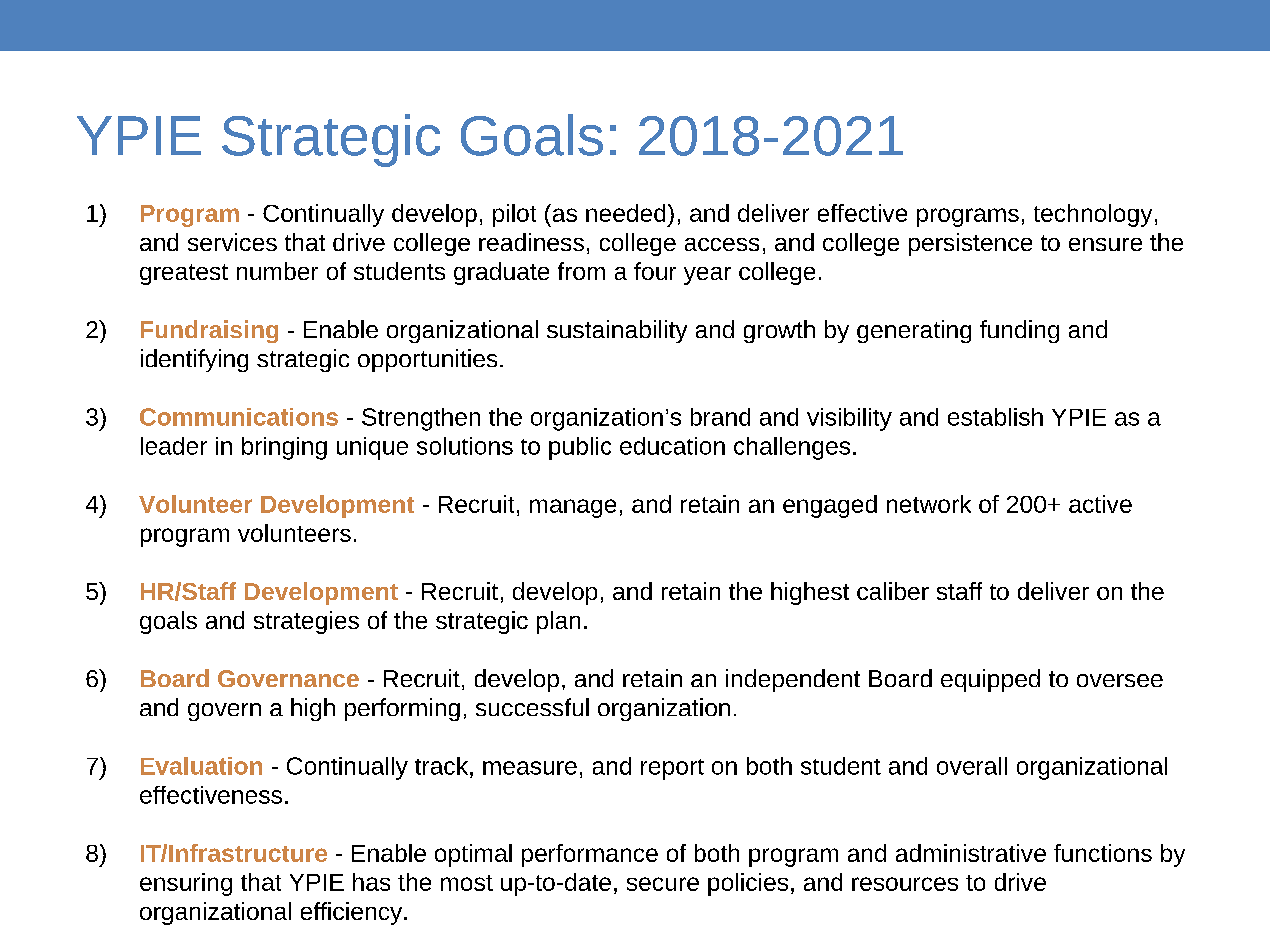  What do you see at coordinates (625, 213) in the screenshot?
I see `needed` at bounding box center [625, 213].
